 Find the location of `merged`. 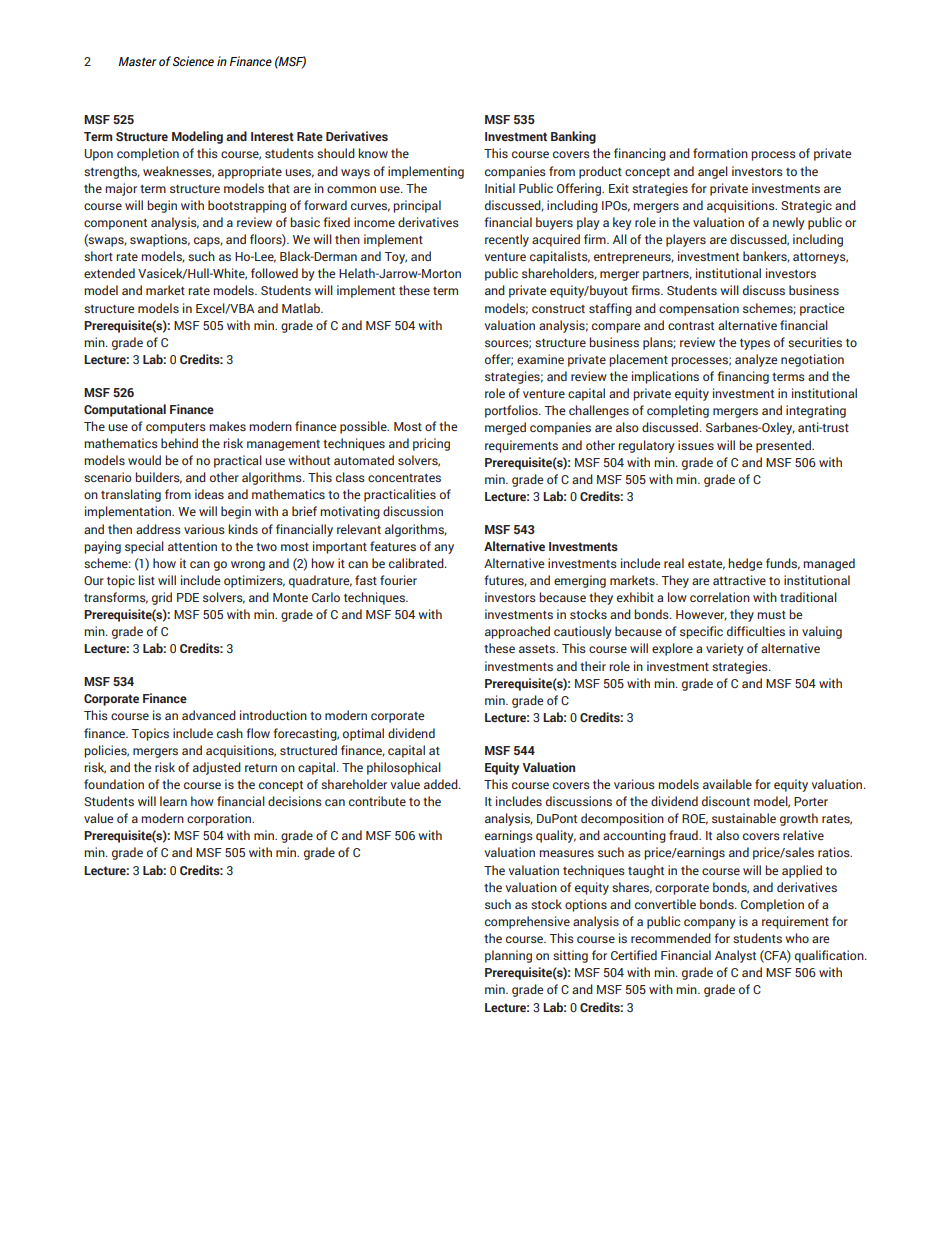

merged is located at coordinates (505, 428).
